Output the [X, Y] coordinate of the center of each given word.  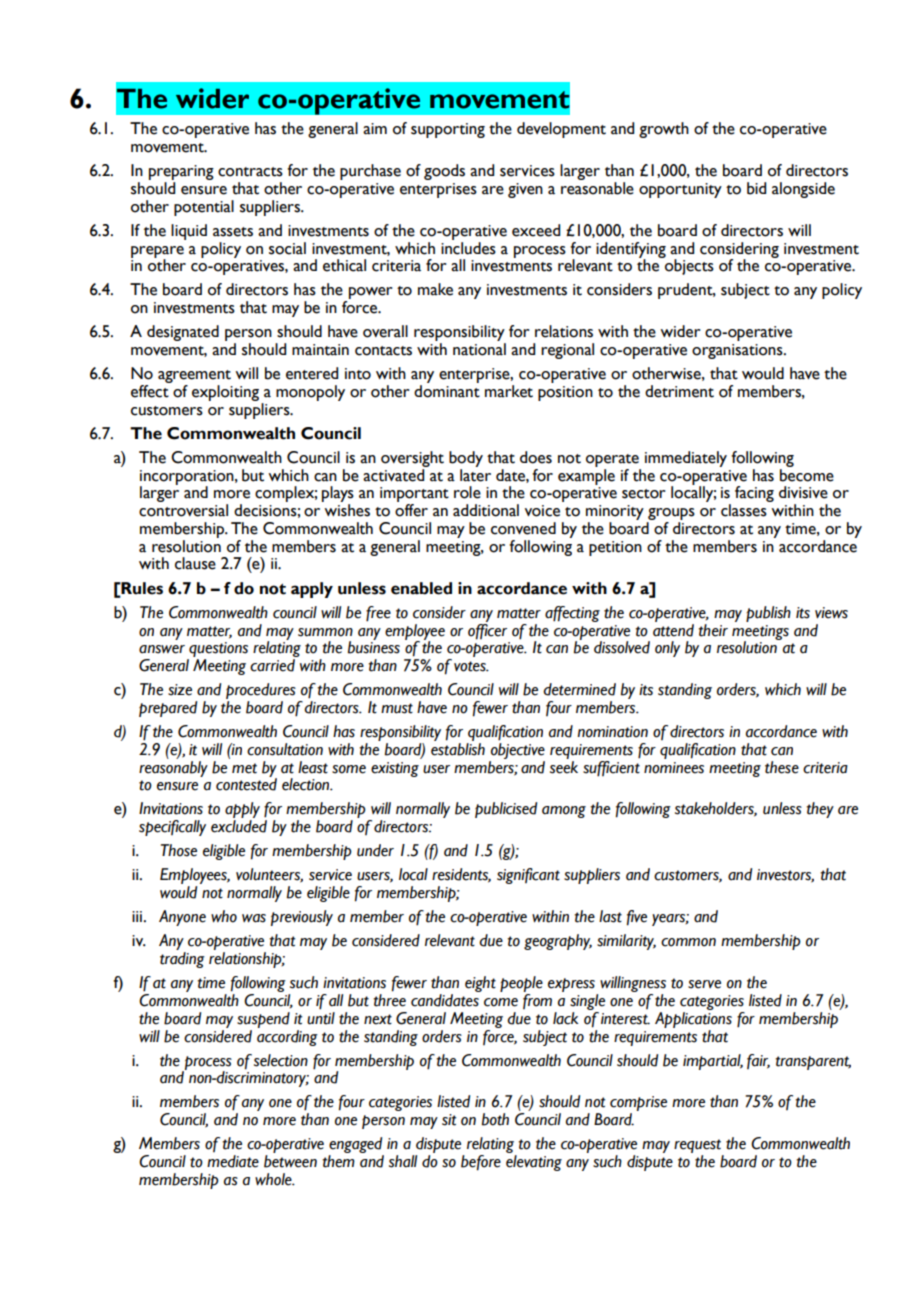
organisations [738, 351]
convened [523, 528]
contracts [250, 172]
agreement [194, 376]
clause [195, 563]
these [782, 767]
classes [744, 510]
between [290, 1161]
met [244, 768]
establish [458, 749]
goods [444, 172]
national [479, 349]
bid [756, 188]
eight [480, 984]
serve [704, 984]
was [254, 918]
